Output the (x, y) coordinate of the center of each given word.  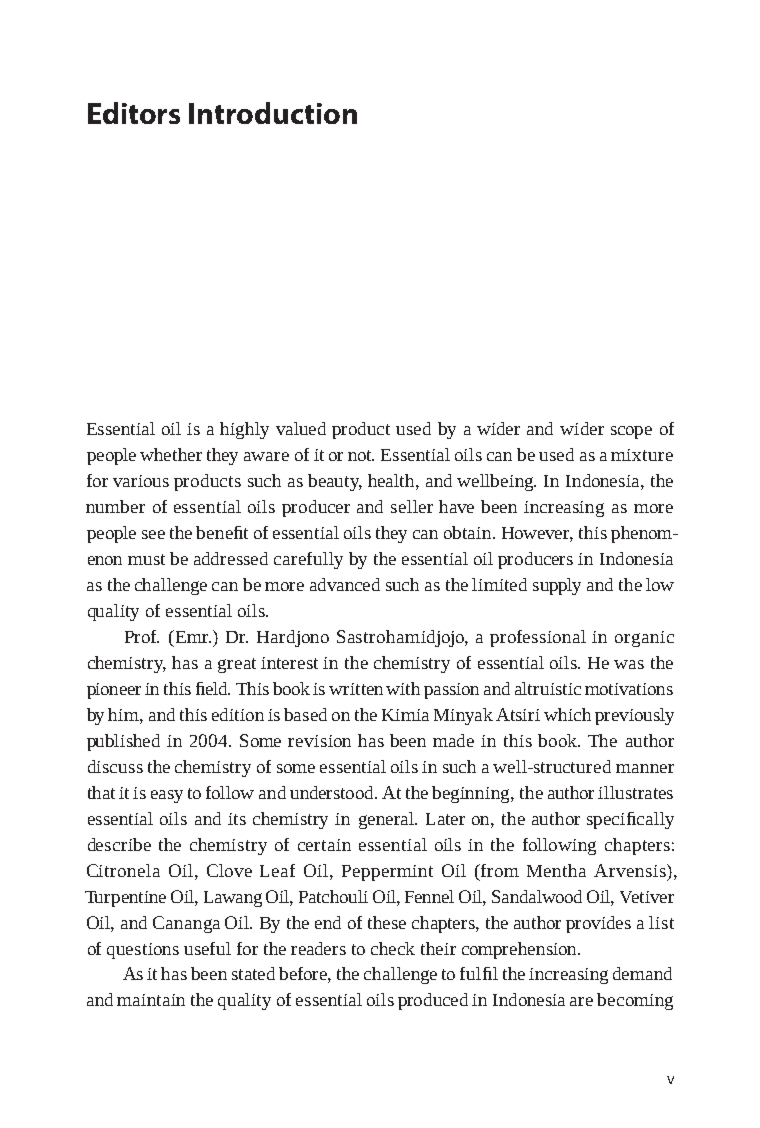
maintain (151, 1000)
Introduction (273, 113)
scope (631, 432)
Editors (134, 113)
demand (642, 973)
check (393, 948)
